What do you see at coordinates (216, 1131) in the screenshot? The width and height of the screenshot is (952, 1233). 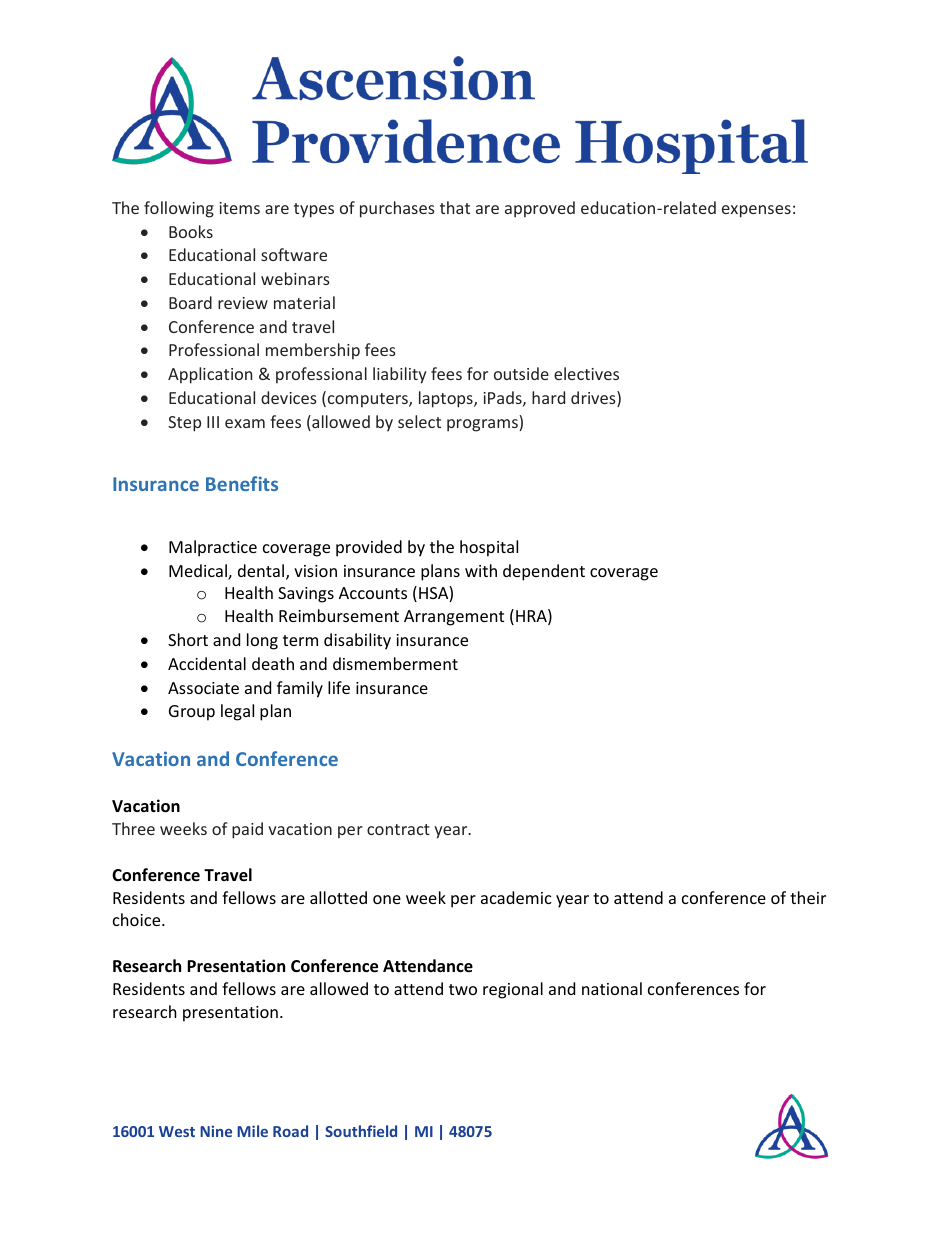 I see `Nine` at bounding box center [216, 1131].
